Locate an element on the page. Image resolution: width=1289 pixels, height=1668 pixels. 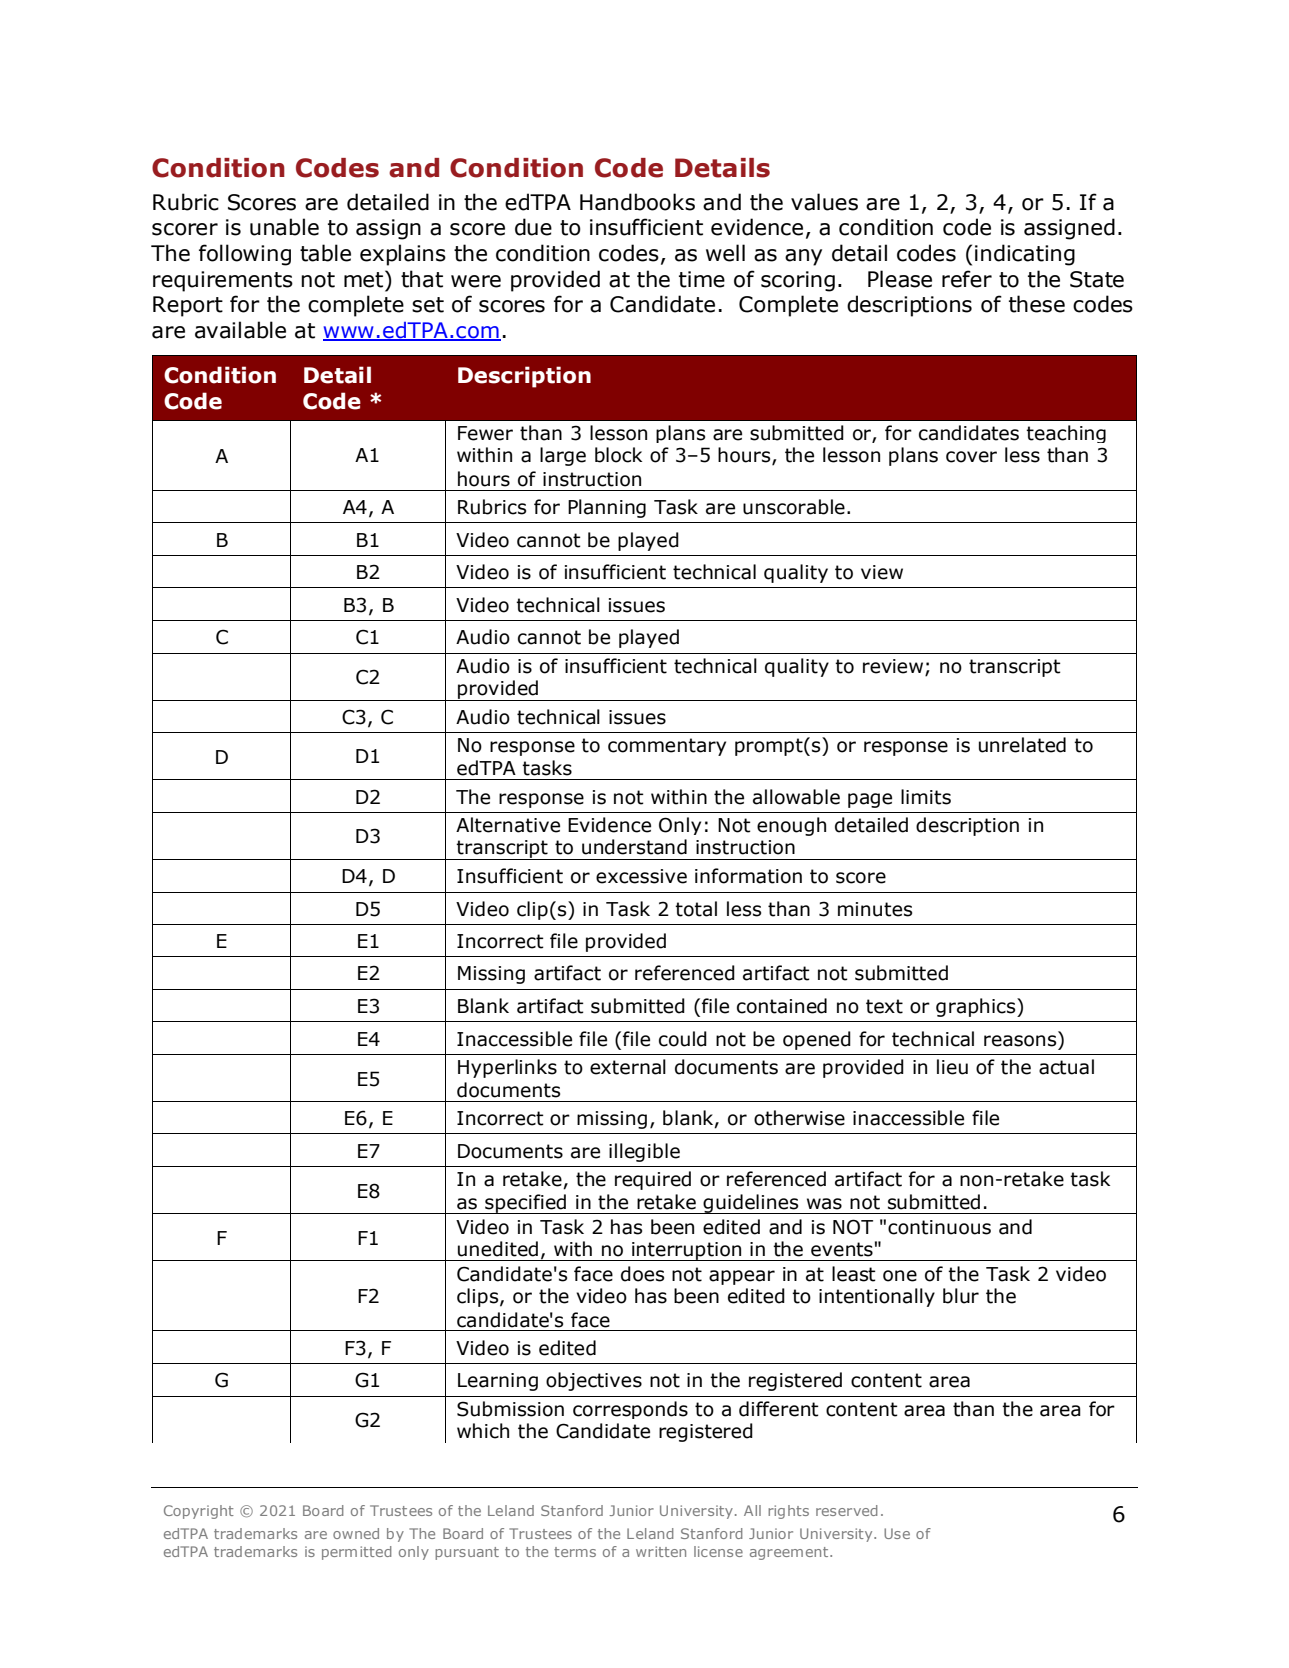
unable is located at coordinates (284, 227).
